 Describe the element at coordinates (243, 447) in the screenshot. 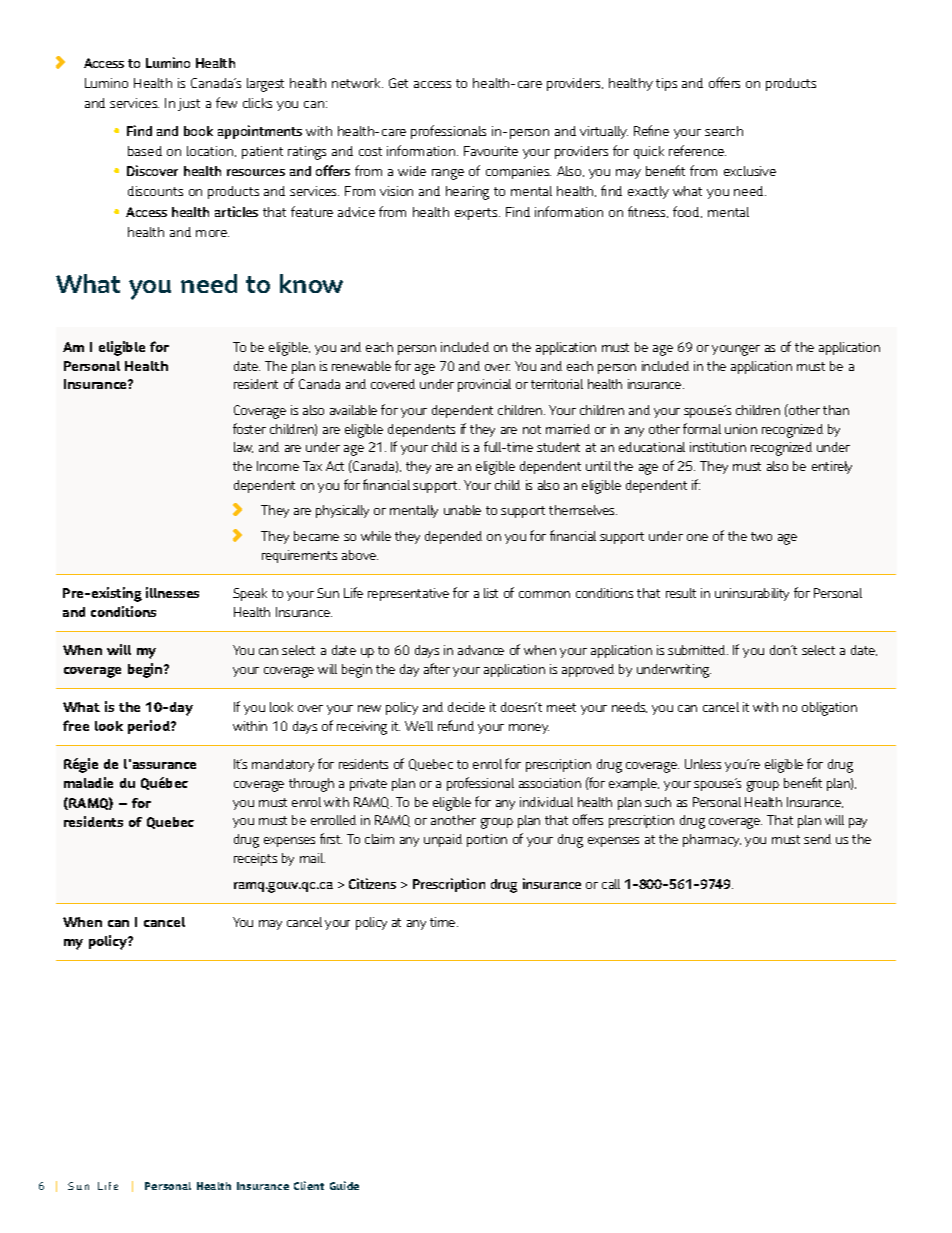

I see `law` at that location.
